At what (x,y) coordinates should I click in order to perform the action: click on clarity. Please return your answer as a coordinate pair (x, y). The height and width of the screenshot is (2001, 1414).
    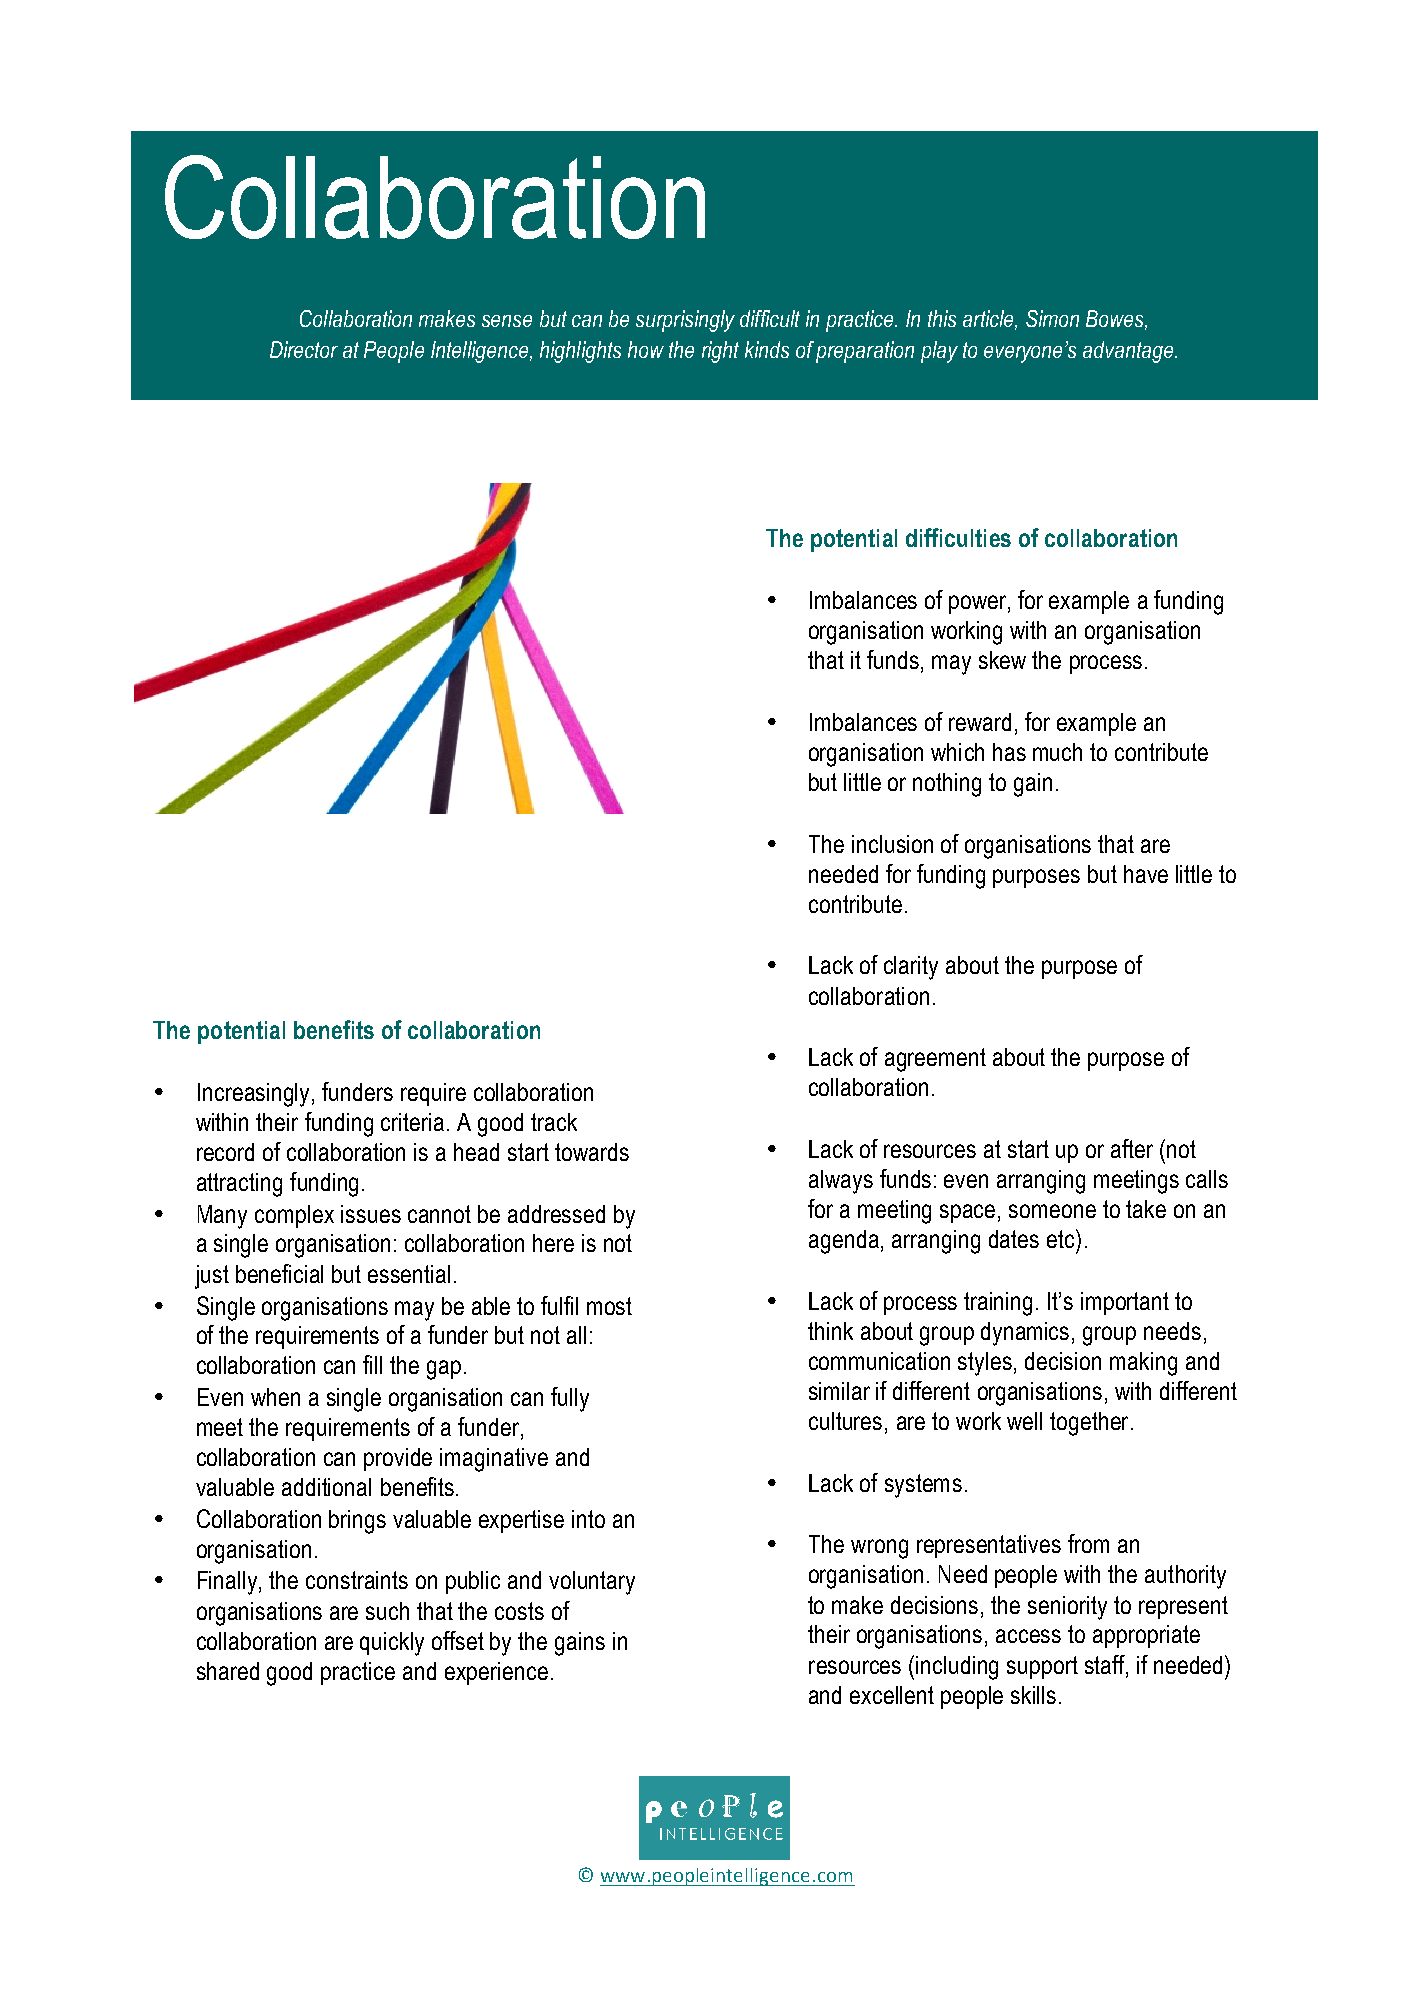
    Looking at the image, I should click on (911, 968).
